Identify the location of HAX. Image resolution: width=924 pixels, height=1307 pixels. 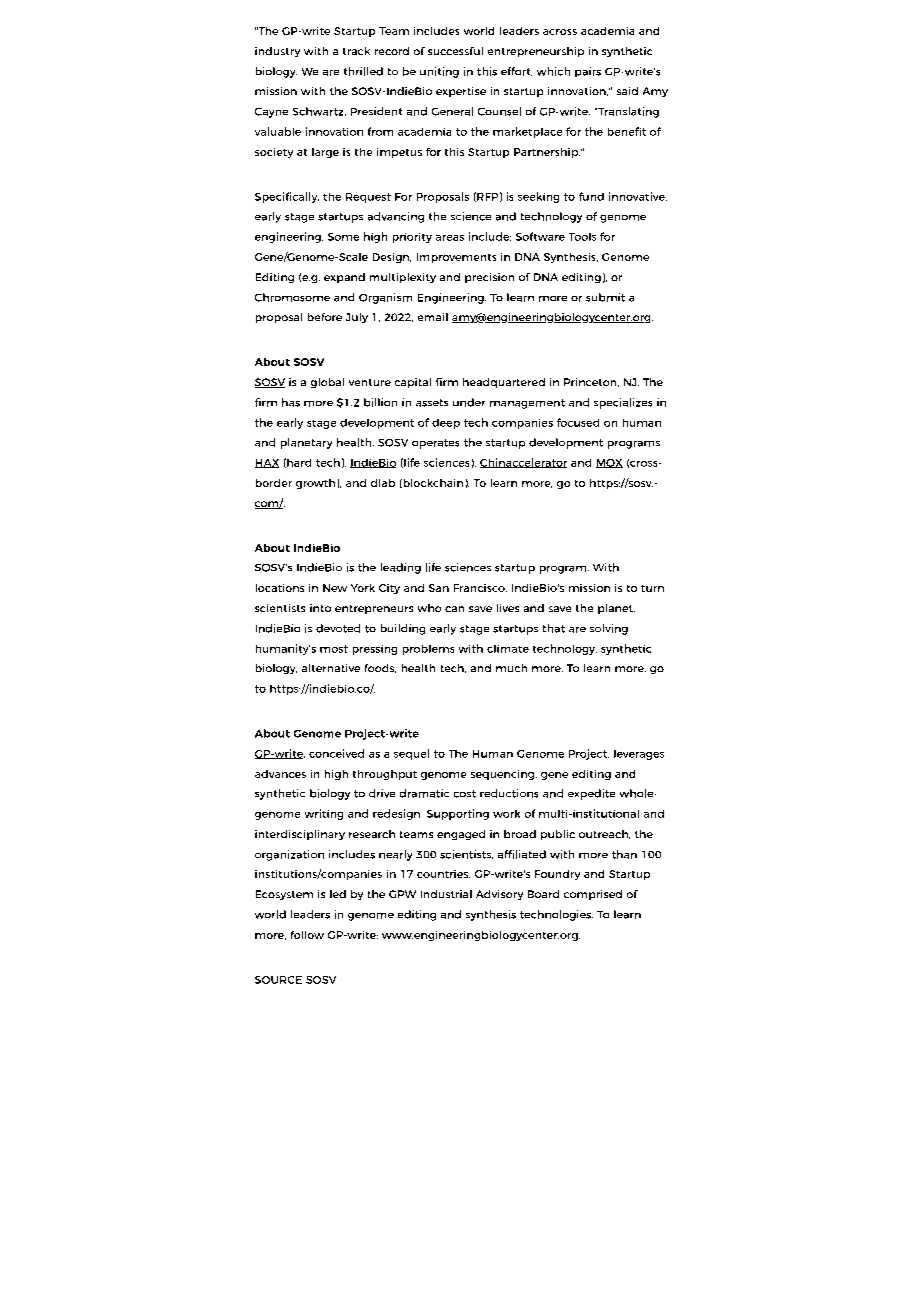
(267, 463).
